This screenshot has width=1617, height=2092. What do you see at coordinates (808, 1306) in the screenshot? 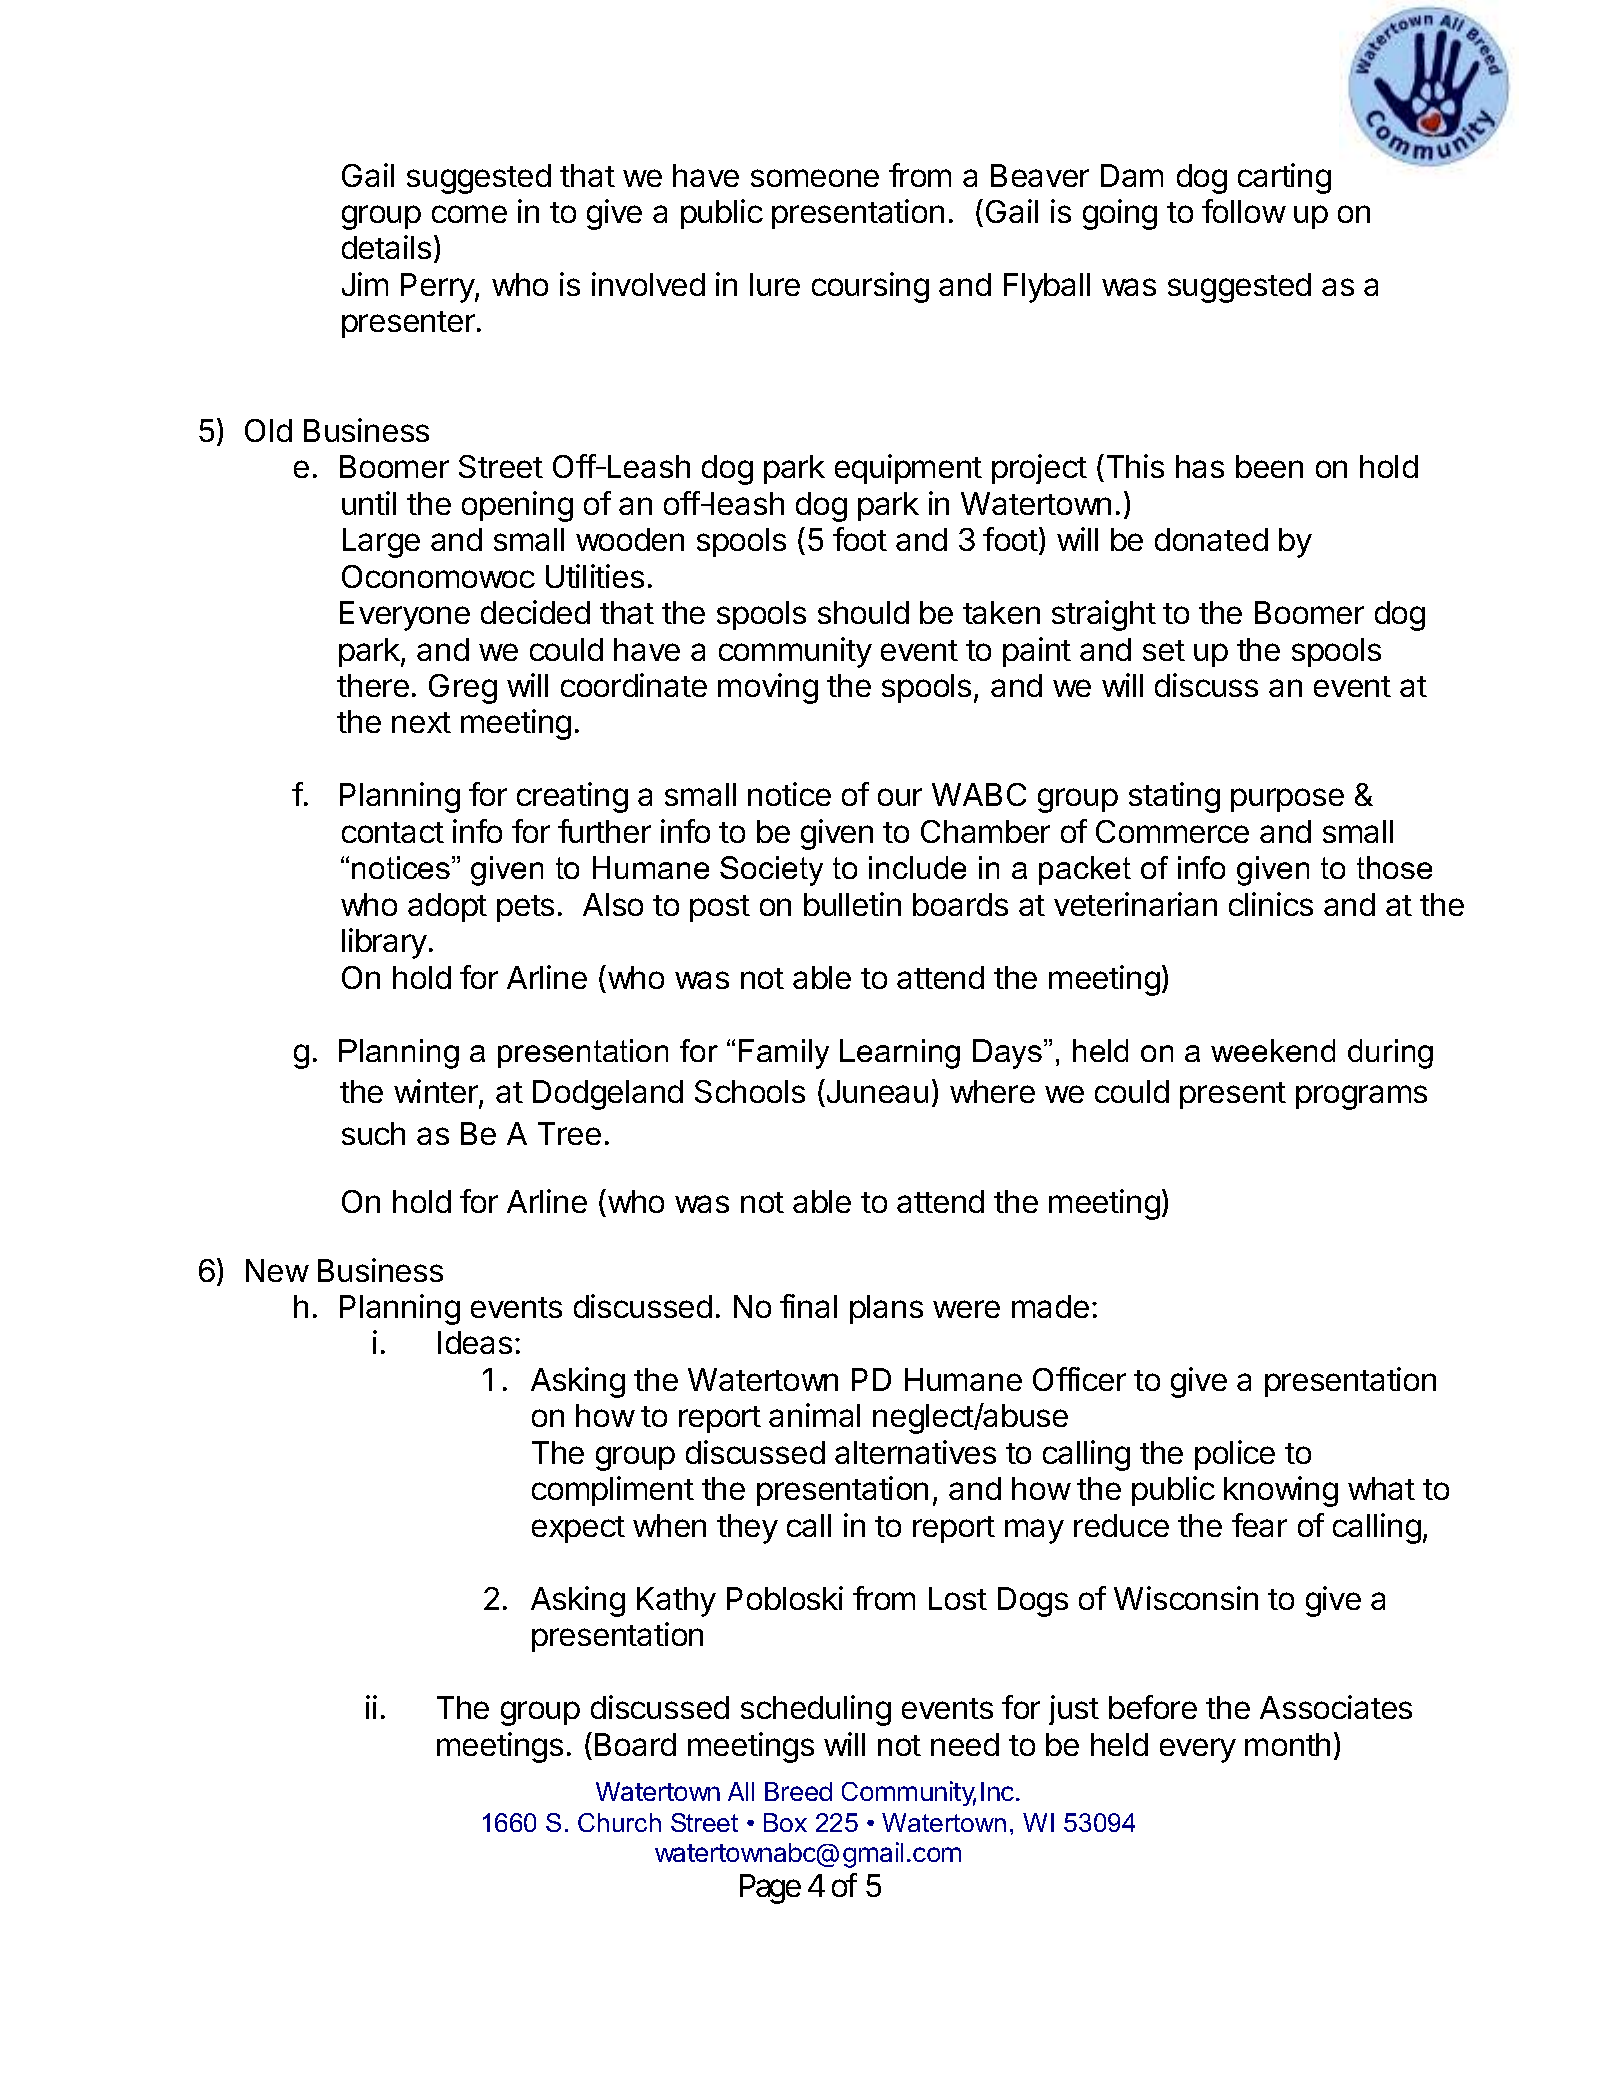
I see `final` at bounding box center [808, 1306].
